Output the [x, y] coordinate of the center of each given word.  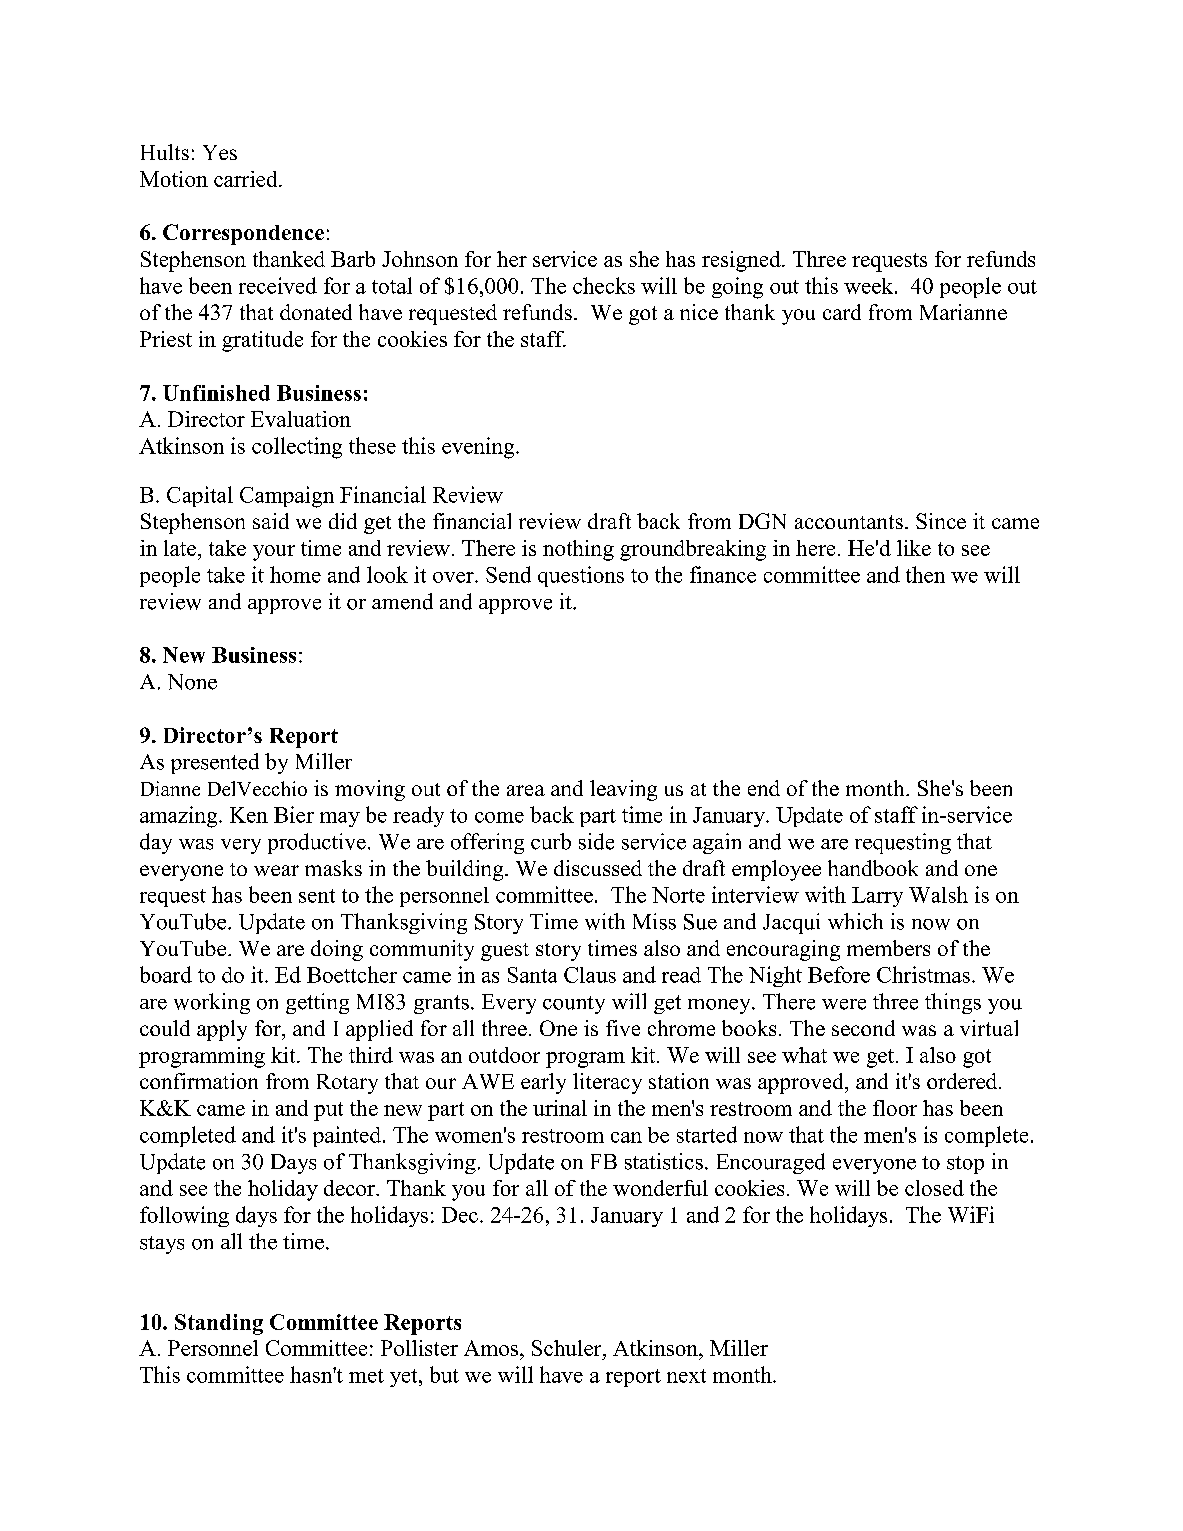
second [863, 1028]
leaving [623, 790]
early [543, 1083]
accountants [849, 522]
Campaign [287, 497]
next [686, 1376]
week [870, 286]
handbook [873, 868]
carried [247, 179]
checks [604, 285]
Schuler [568, 1348]
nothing [578, 550]
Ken [249, 815]
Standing [219, 1324]
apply [222, 1030]
